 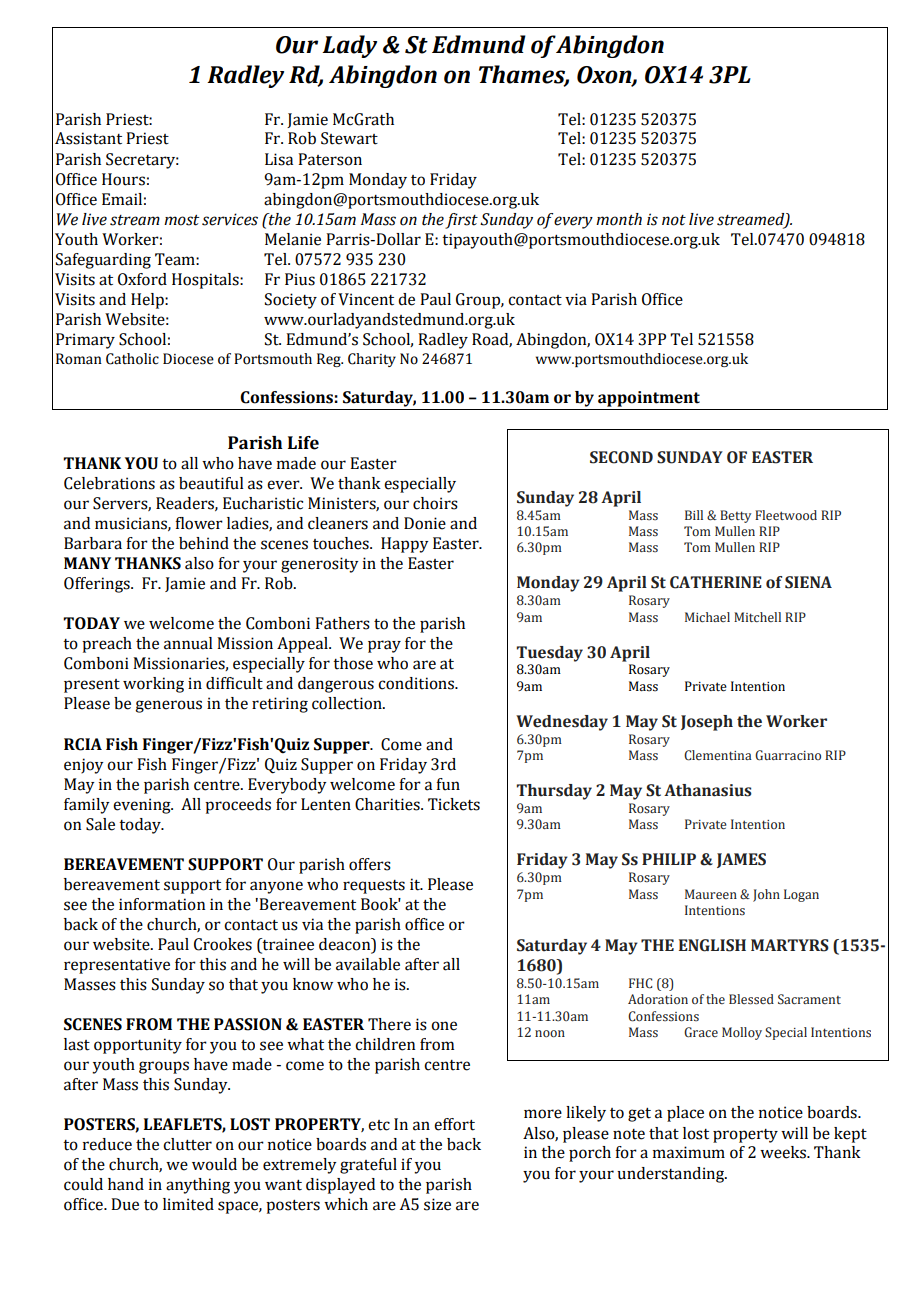 What do you see at coordinates (766, 895) in the document?
I see `John` at bounding box center [766, 895].
